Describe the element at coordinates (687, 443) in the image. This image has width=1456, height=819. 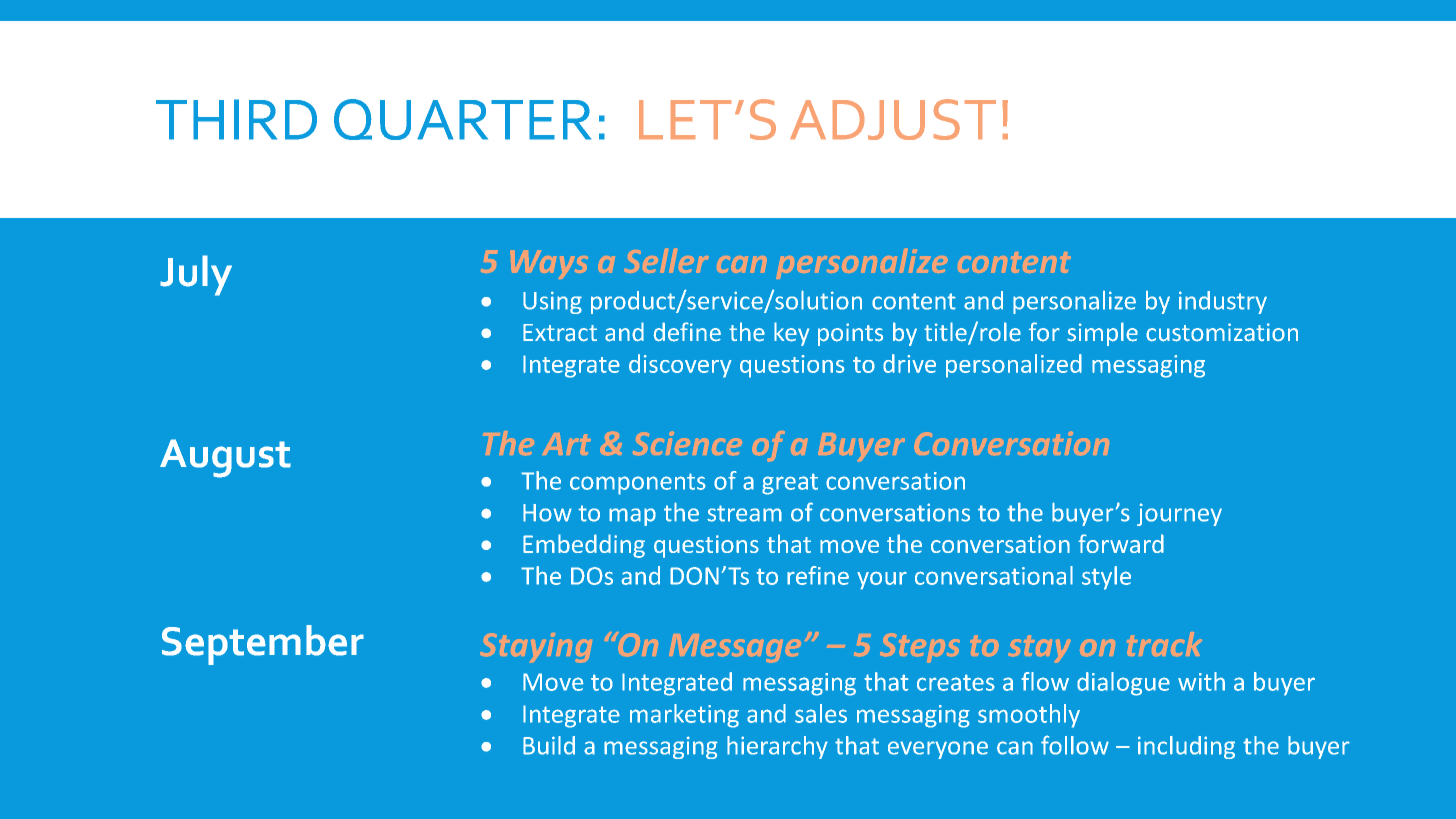
I see `Science` at that location.
